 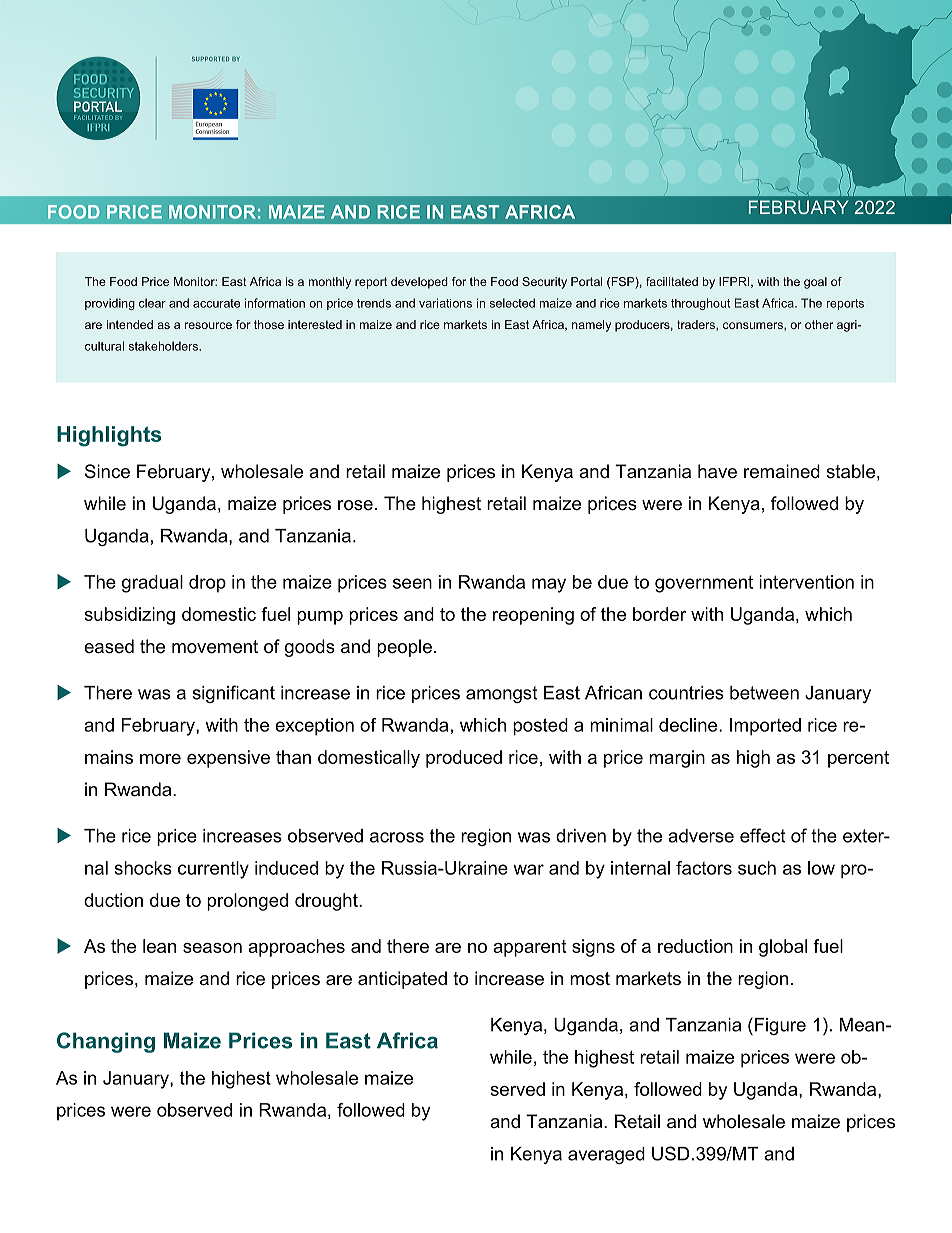 I want to click on IFPRI, so click(x=735, y=282).
